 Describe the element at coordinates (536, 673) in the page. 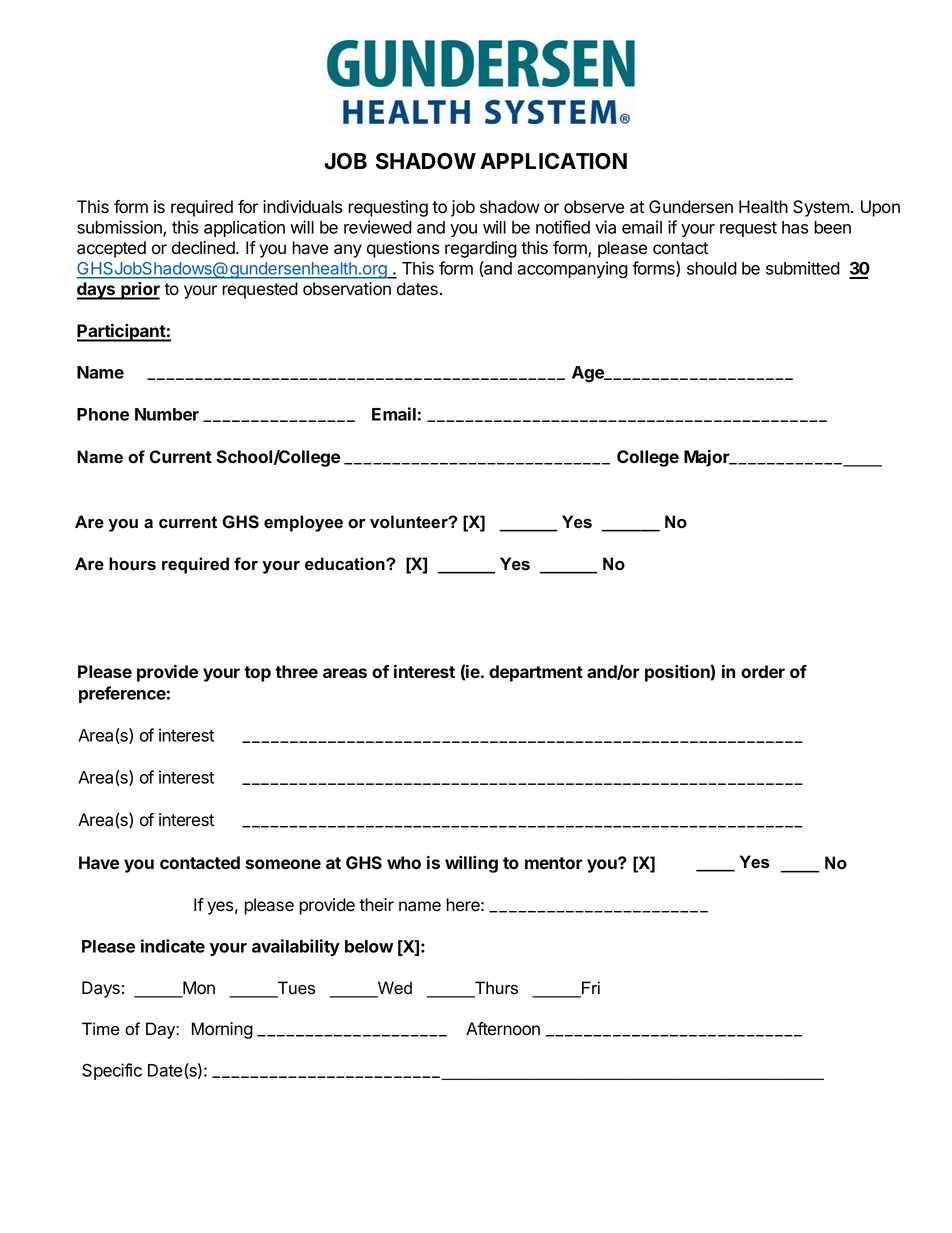

I see `department` at that location.
